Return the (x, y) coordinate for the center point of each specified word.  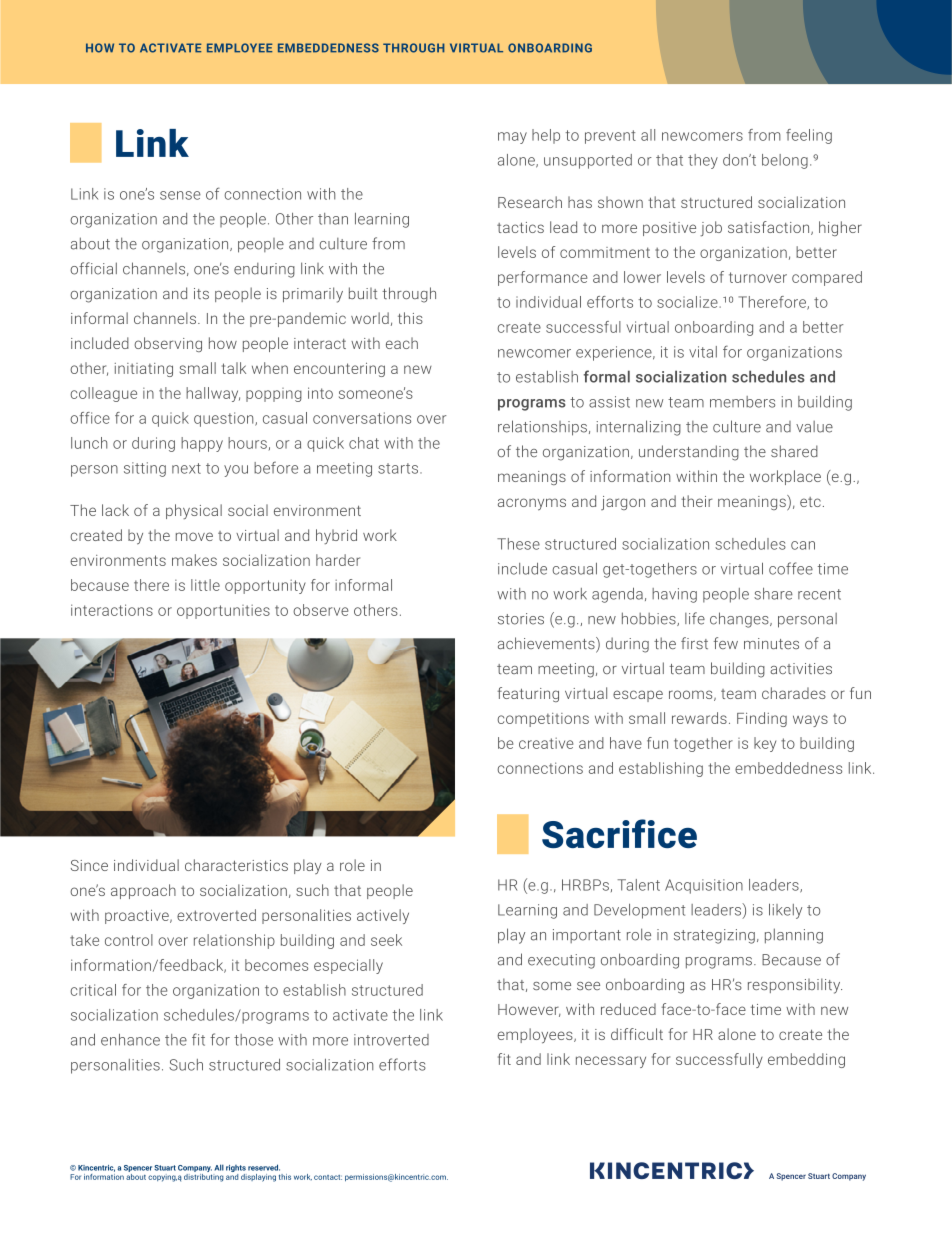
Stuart (165, 1168)
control (129, 940)
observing (168, 344)
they (703, 161)
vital (703, 352)
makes (194, 560)
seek (386, 940)
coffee (791, 568)
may (512, 138)
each (402, 343)
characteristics (236, 865)
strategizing (714, 936)
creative (546, 743)
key (765, 744)
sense (180, 195)
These (518, 544)
